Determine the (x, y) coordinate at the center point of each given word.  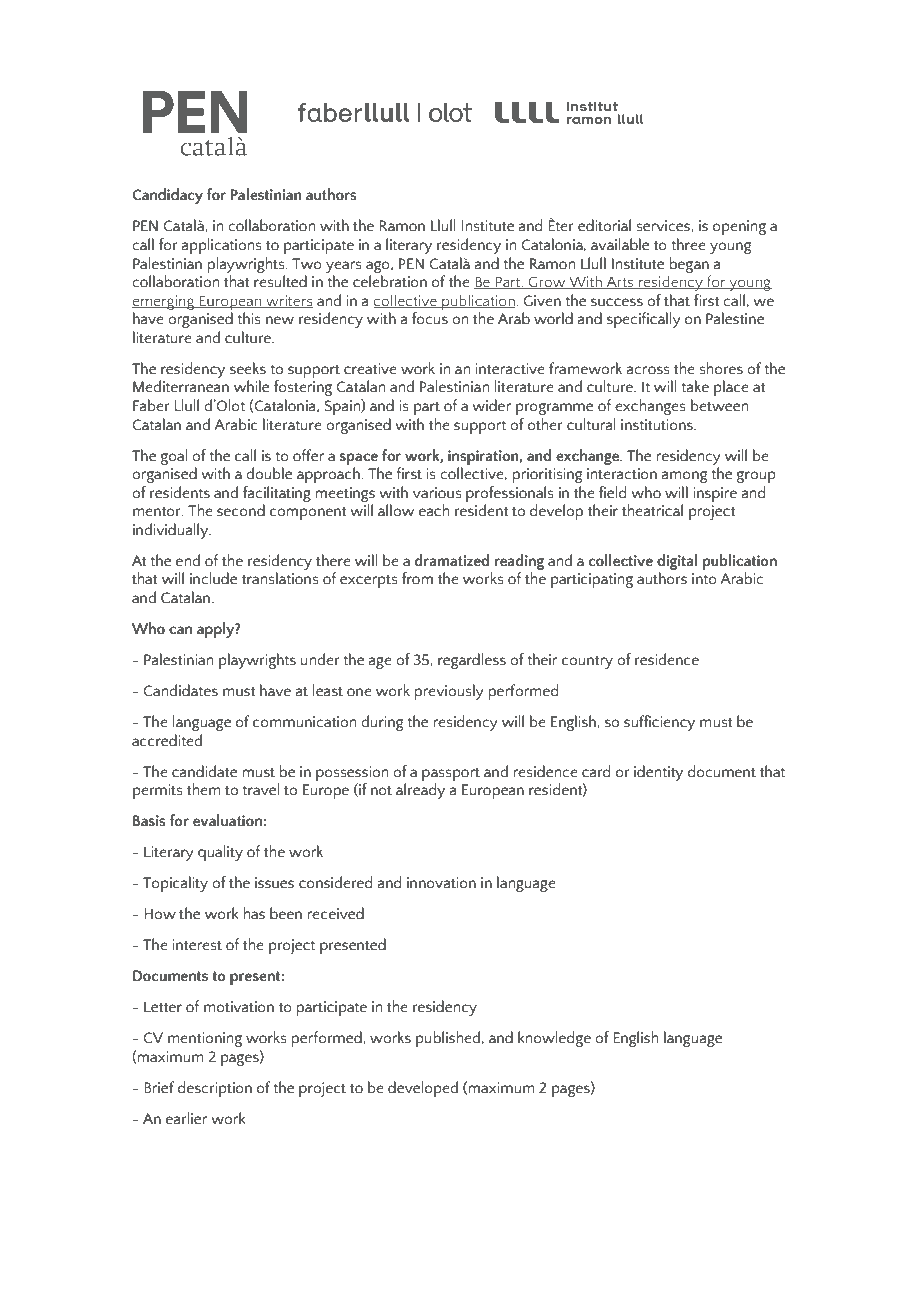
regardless (472, 661)
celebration (390, 281)
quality (220, 853)
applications (222, 246)
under (320, 659)
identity (658, 773)
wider (491, 405)
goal (173, 457)
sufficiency (659, 723)
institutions (658, 425)
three (688, 244)
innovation (441, 883)
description (215, 1089)
